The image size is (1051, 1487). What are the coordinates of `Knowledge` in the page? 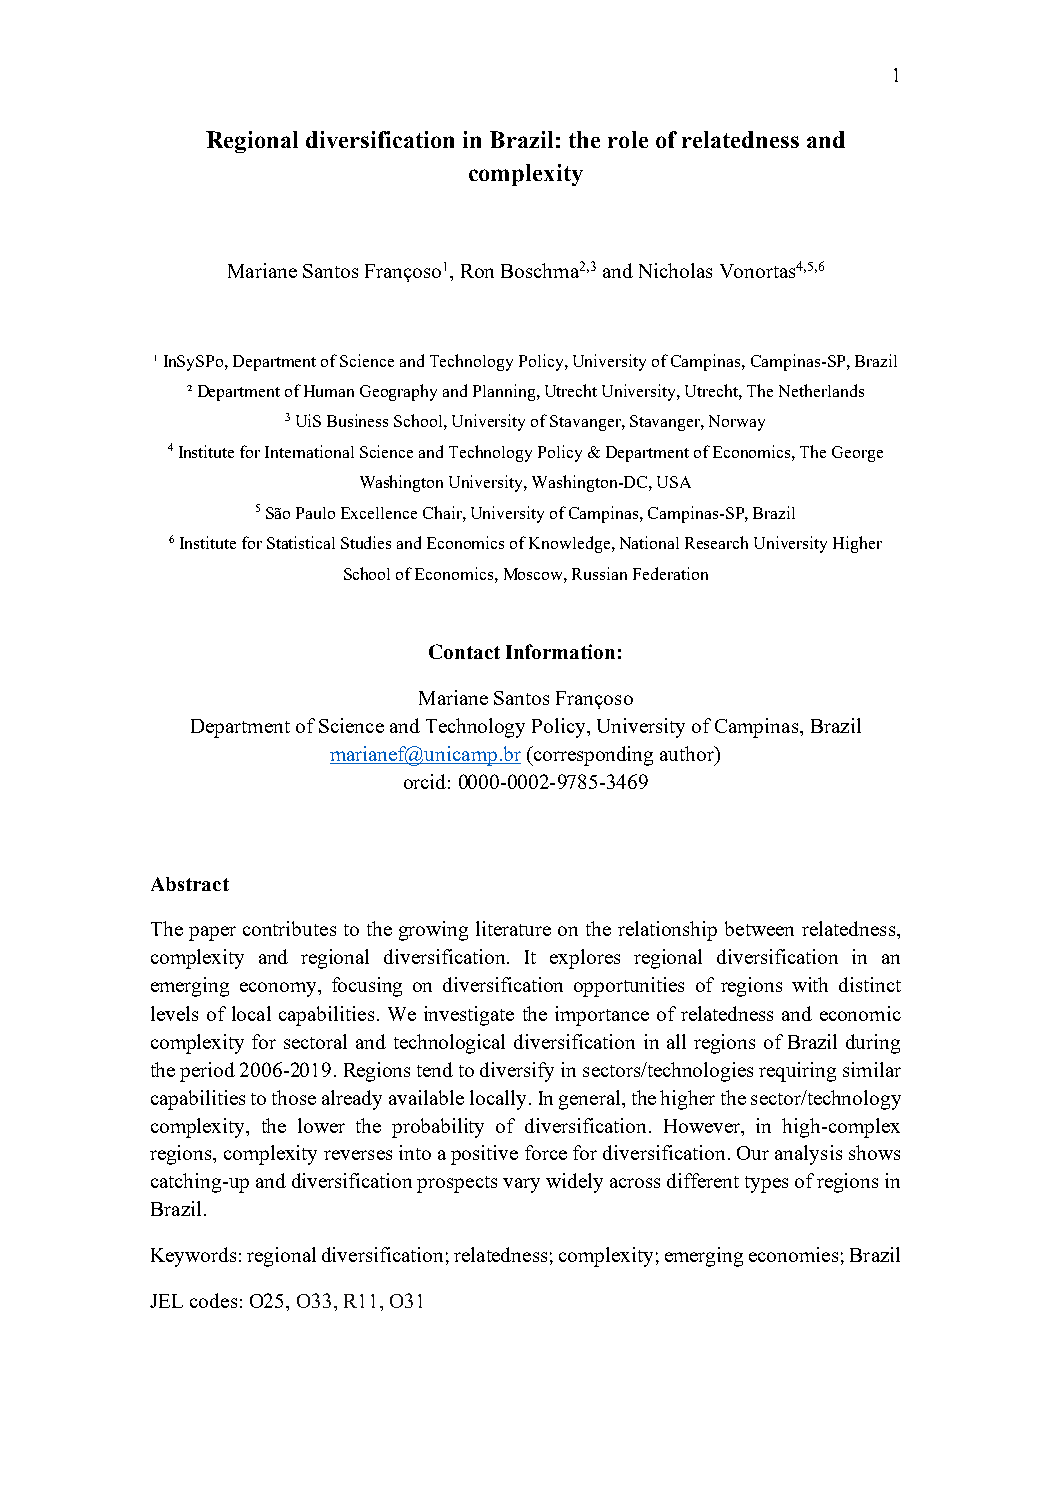 It's located at (571, 544).
